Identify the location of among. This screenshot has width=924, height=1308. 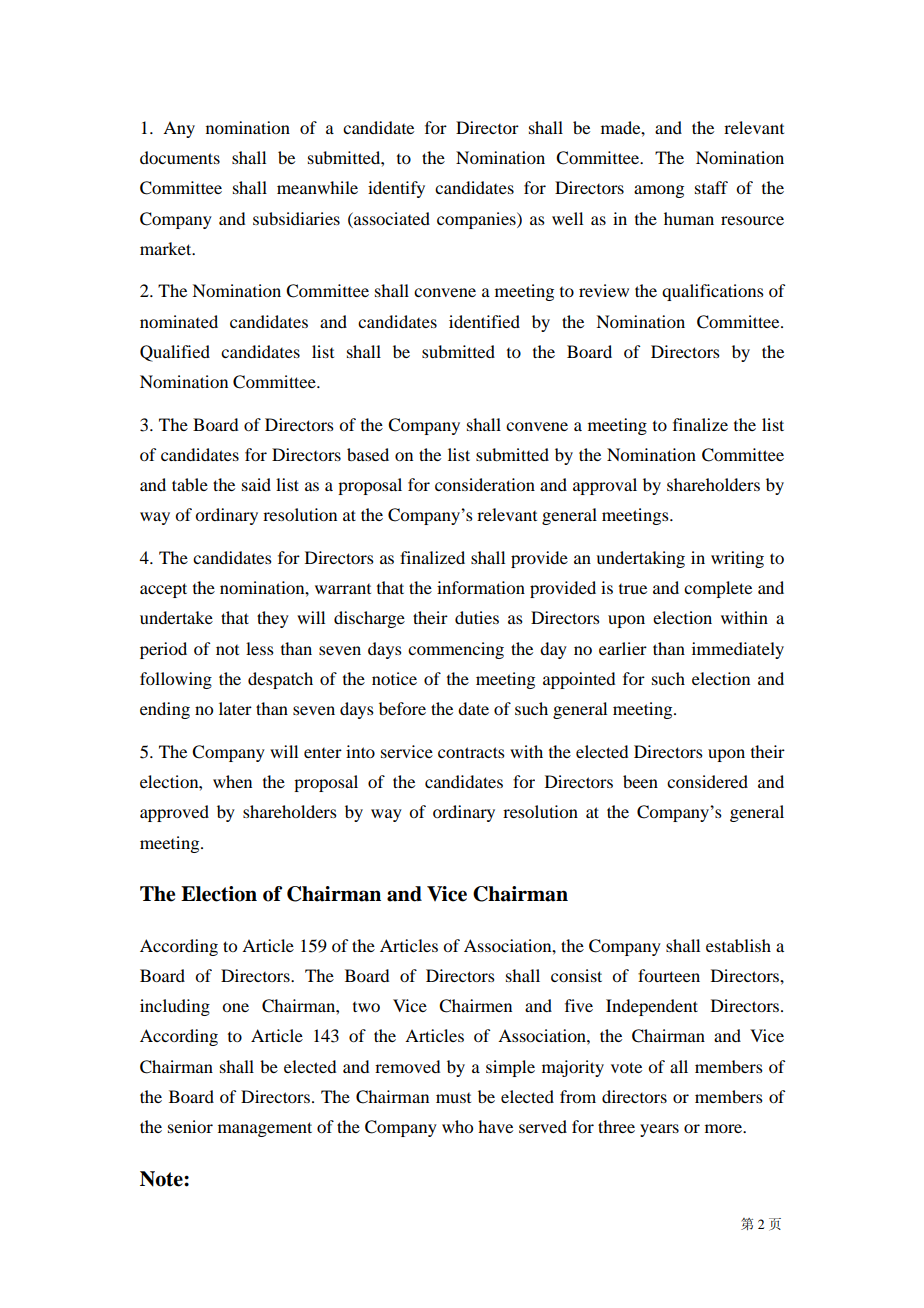
(659, 191).
